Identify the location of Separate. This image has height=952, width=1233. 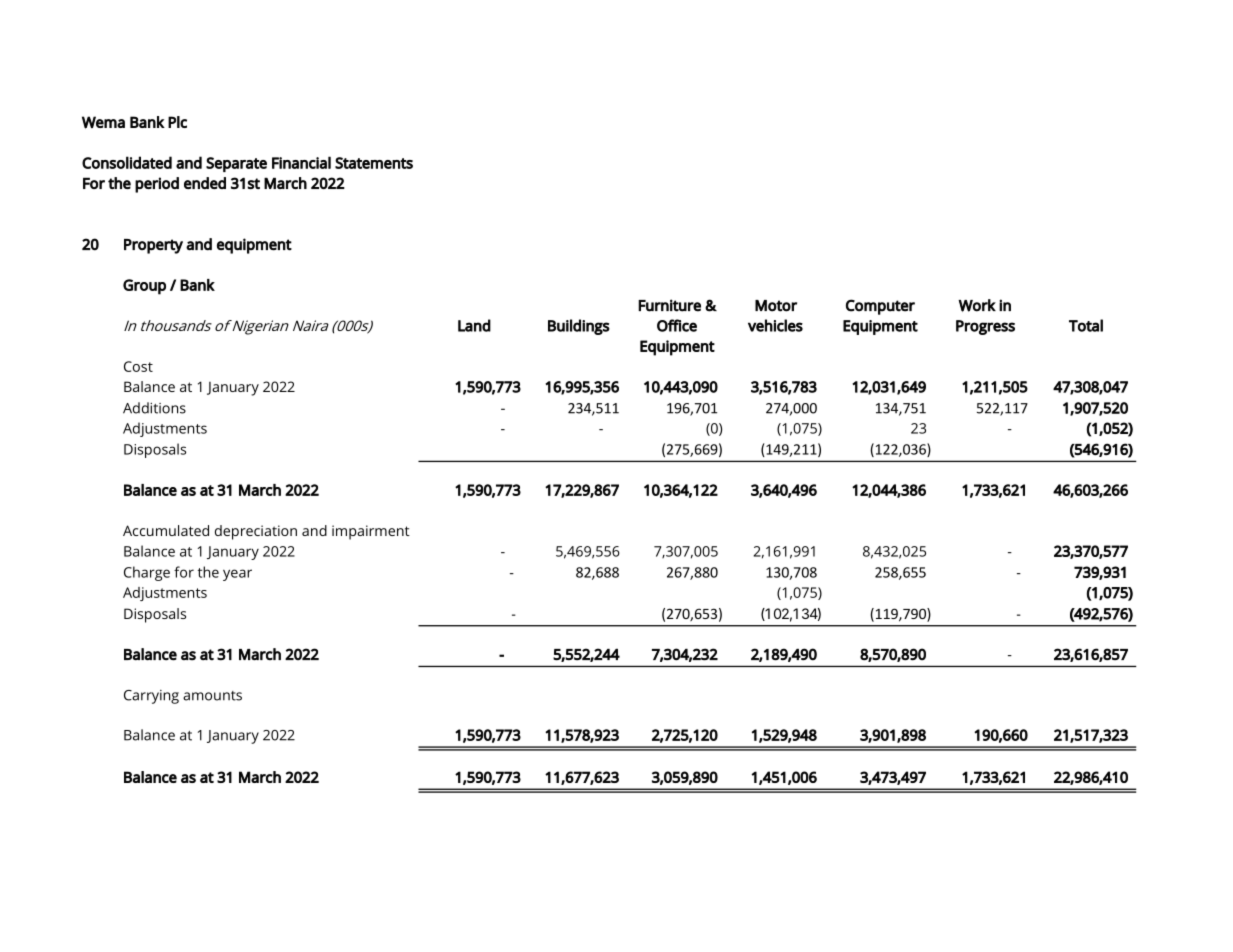
(236, 164).
